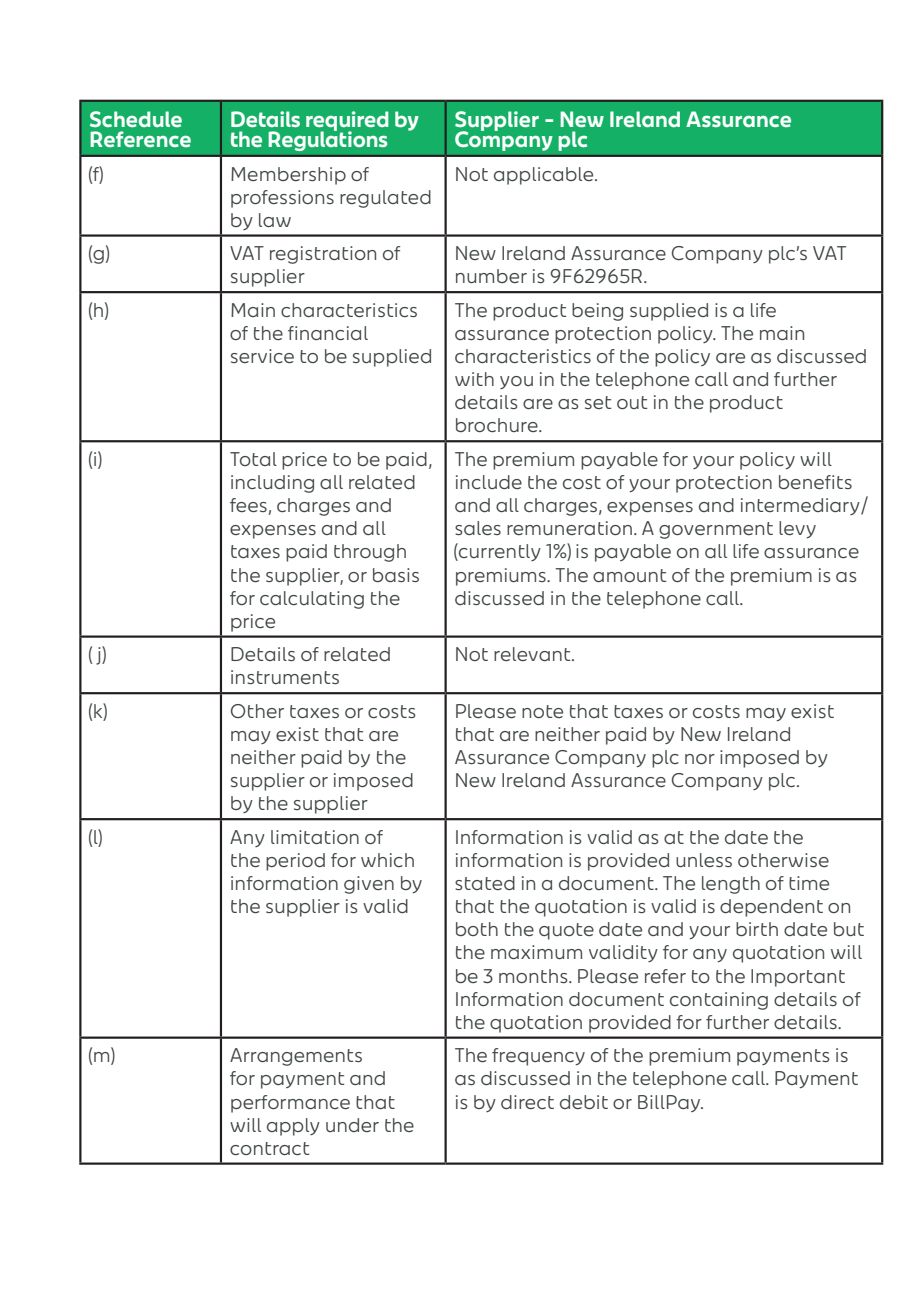  I want to click on benefits, so click(815, 482).
